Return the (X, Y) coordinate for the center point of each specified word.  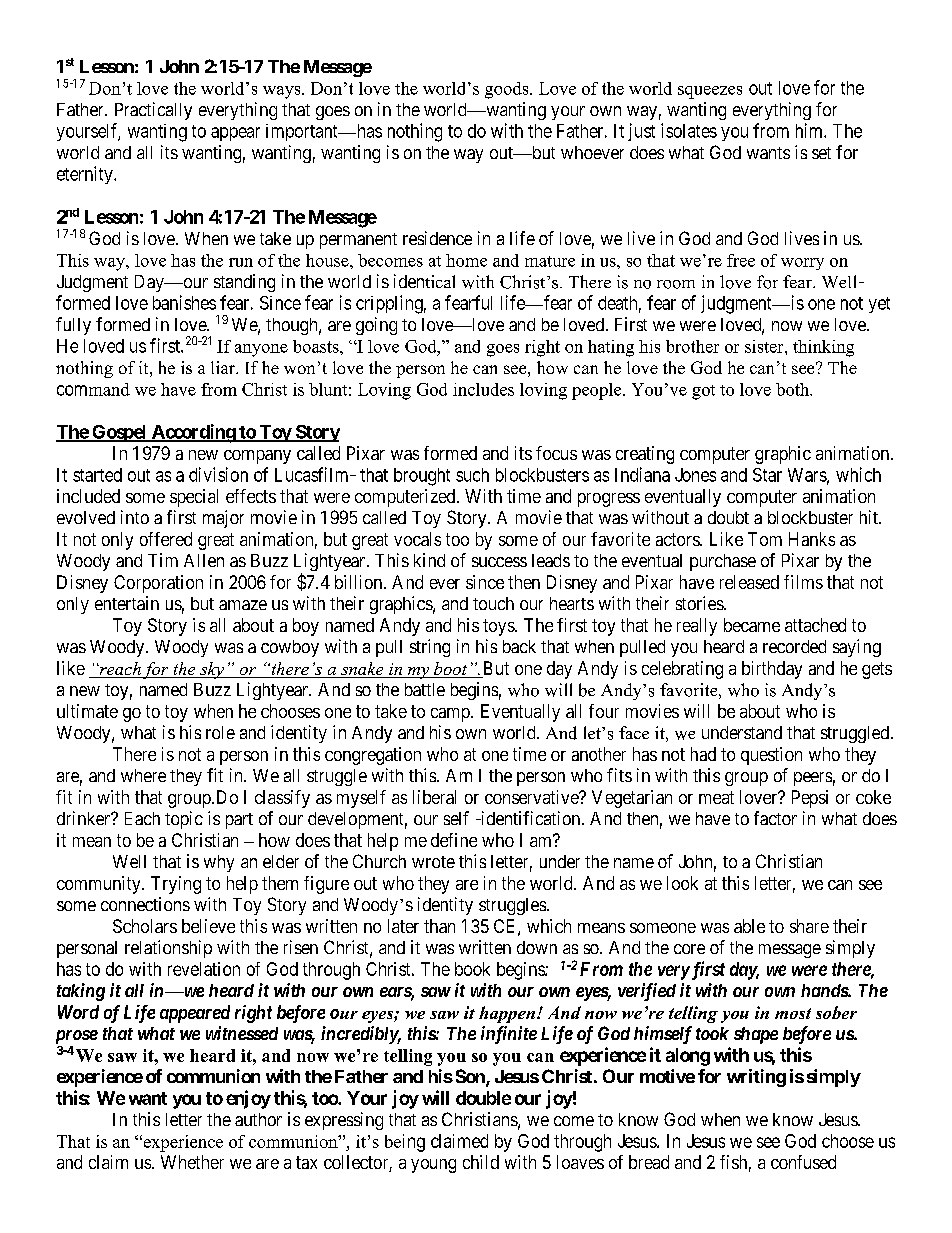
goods (508, 90)
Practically (153, 111)
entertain (127, 603)
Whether (192, 1162)
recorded (794, 646)
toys (499, 627)
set (821, 153)
